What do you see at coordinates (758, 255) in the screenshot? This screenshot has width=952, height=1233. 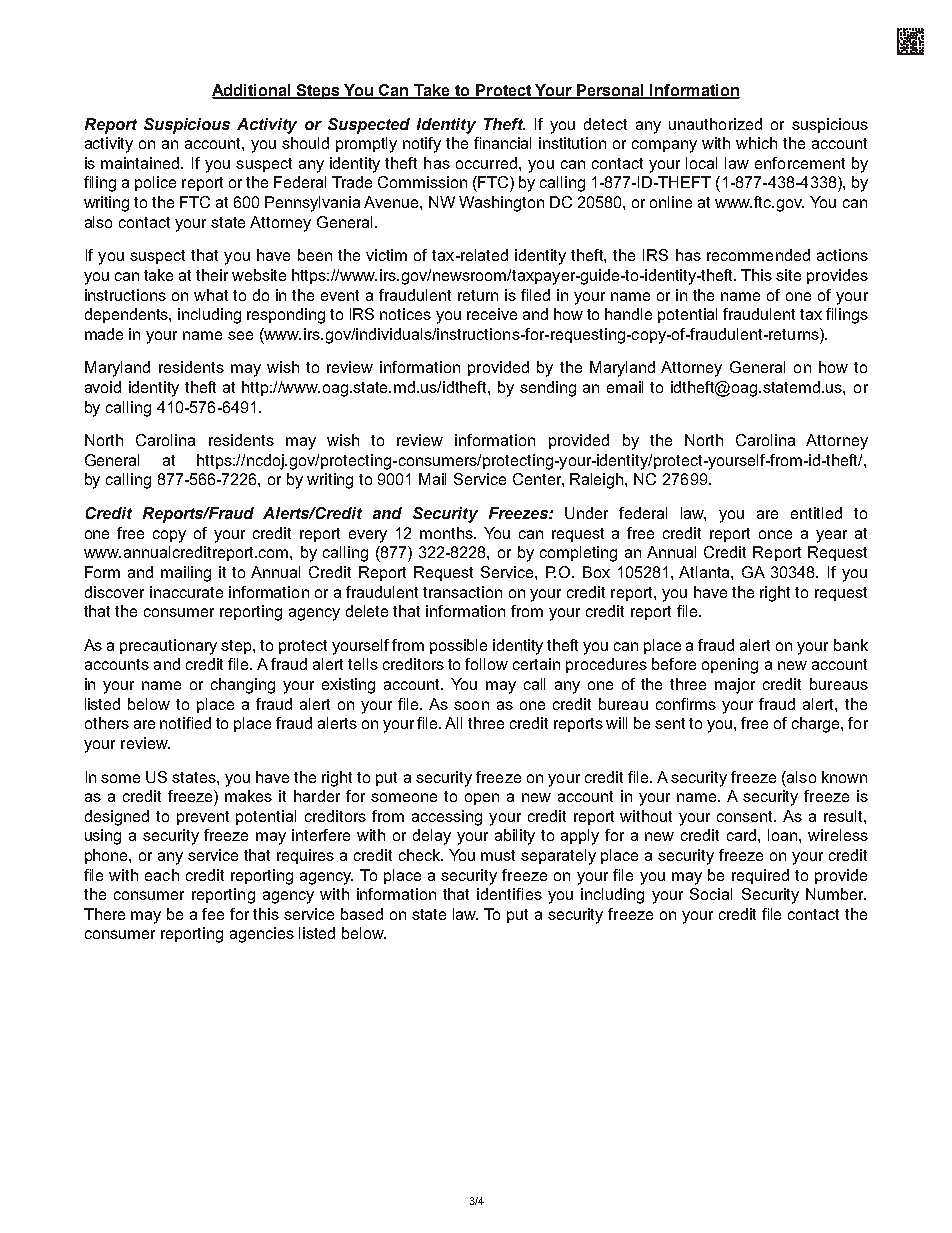 I see `recommended` at bounding box center [758, 255].
